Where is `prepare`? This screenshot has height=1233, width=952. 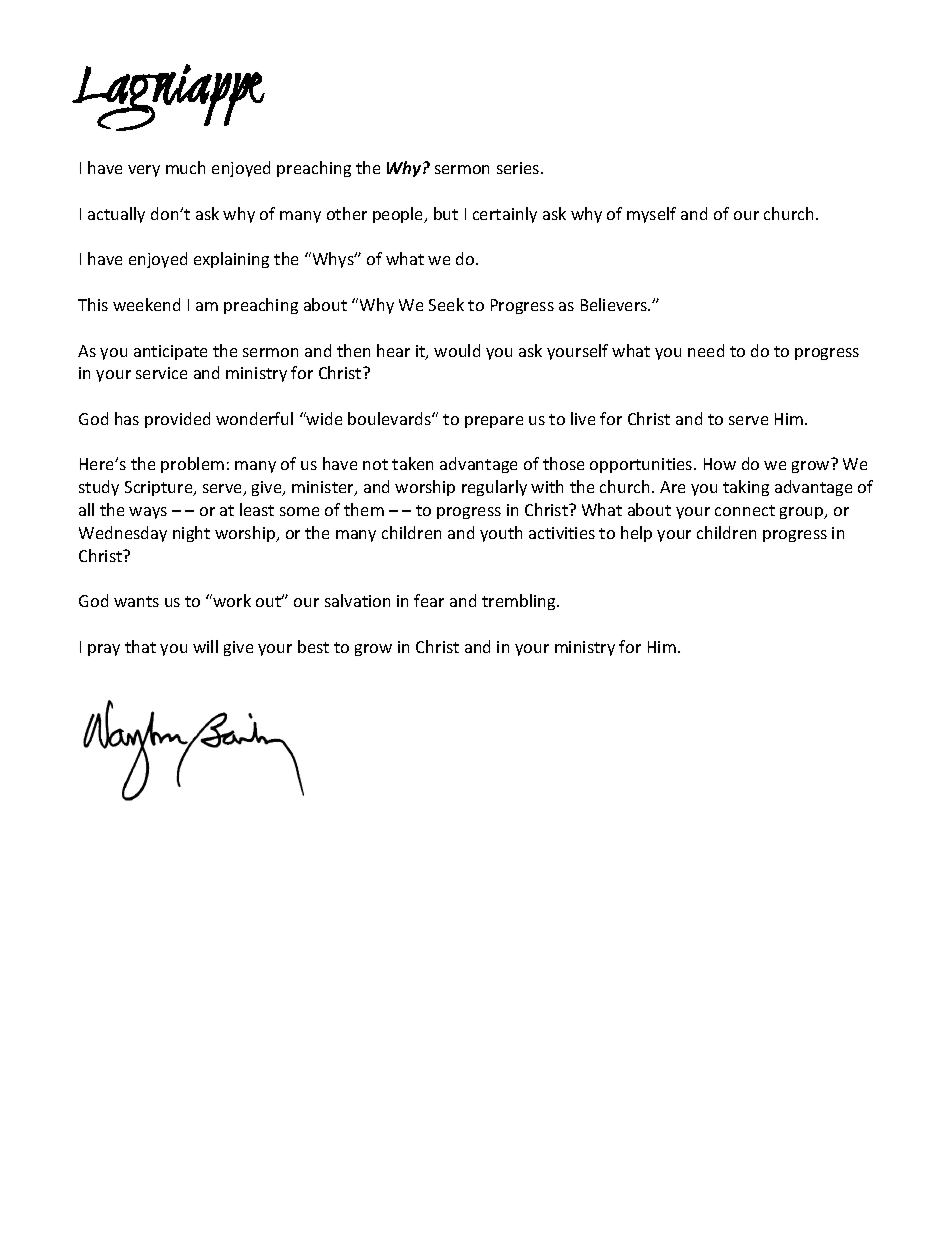
prepare is located at coordinates (494, 422).
